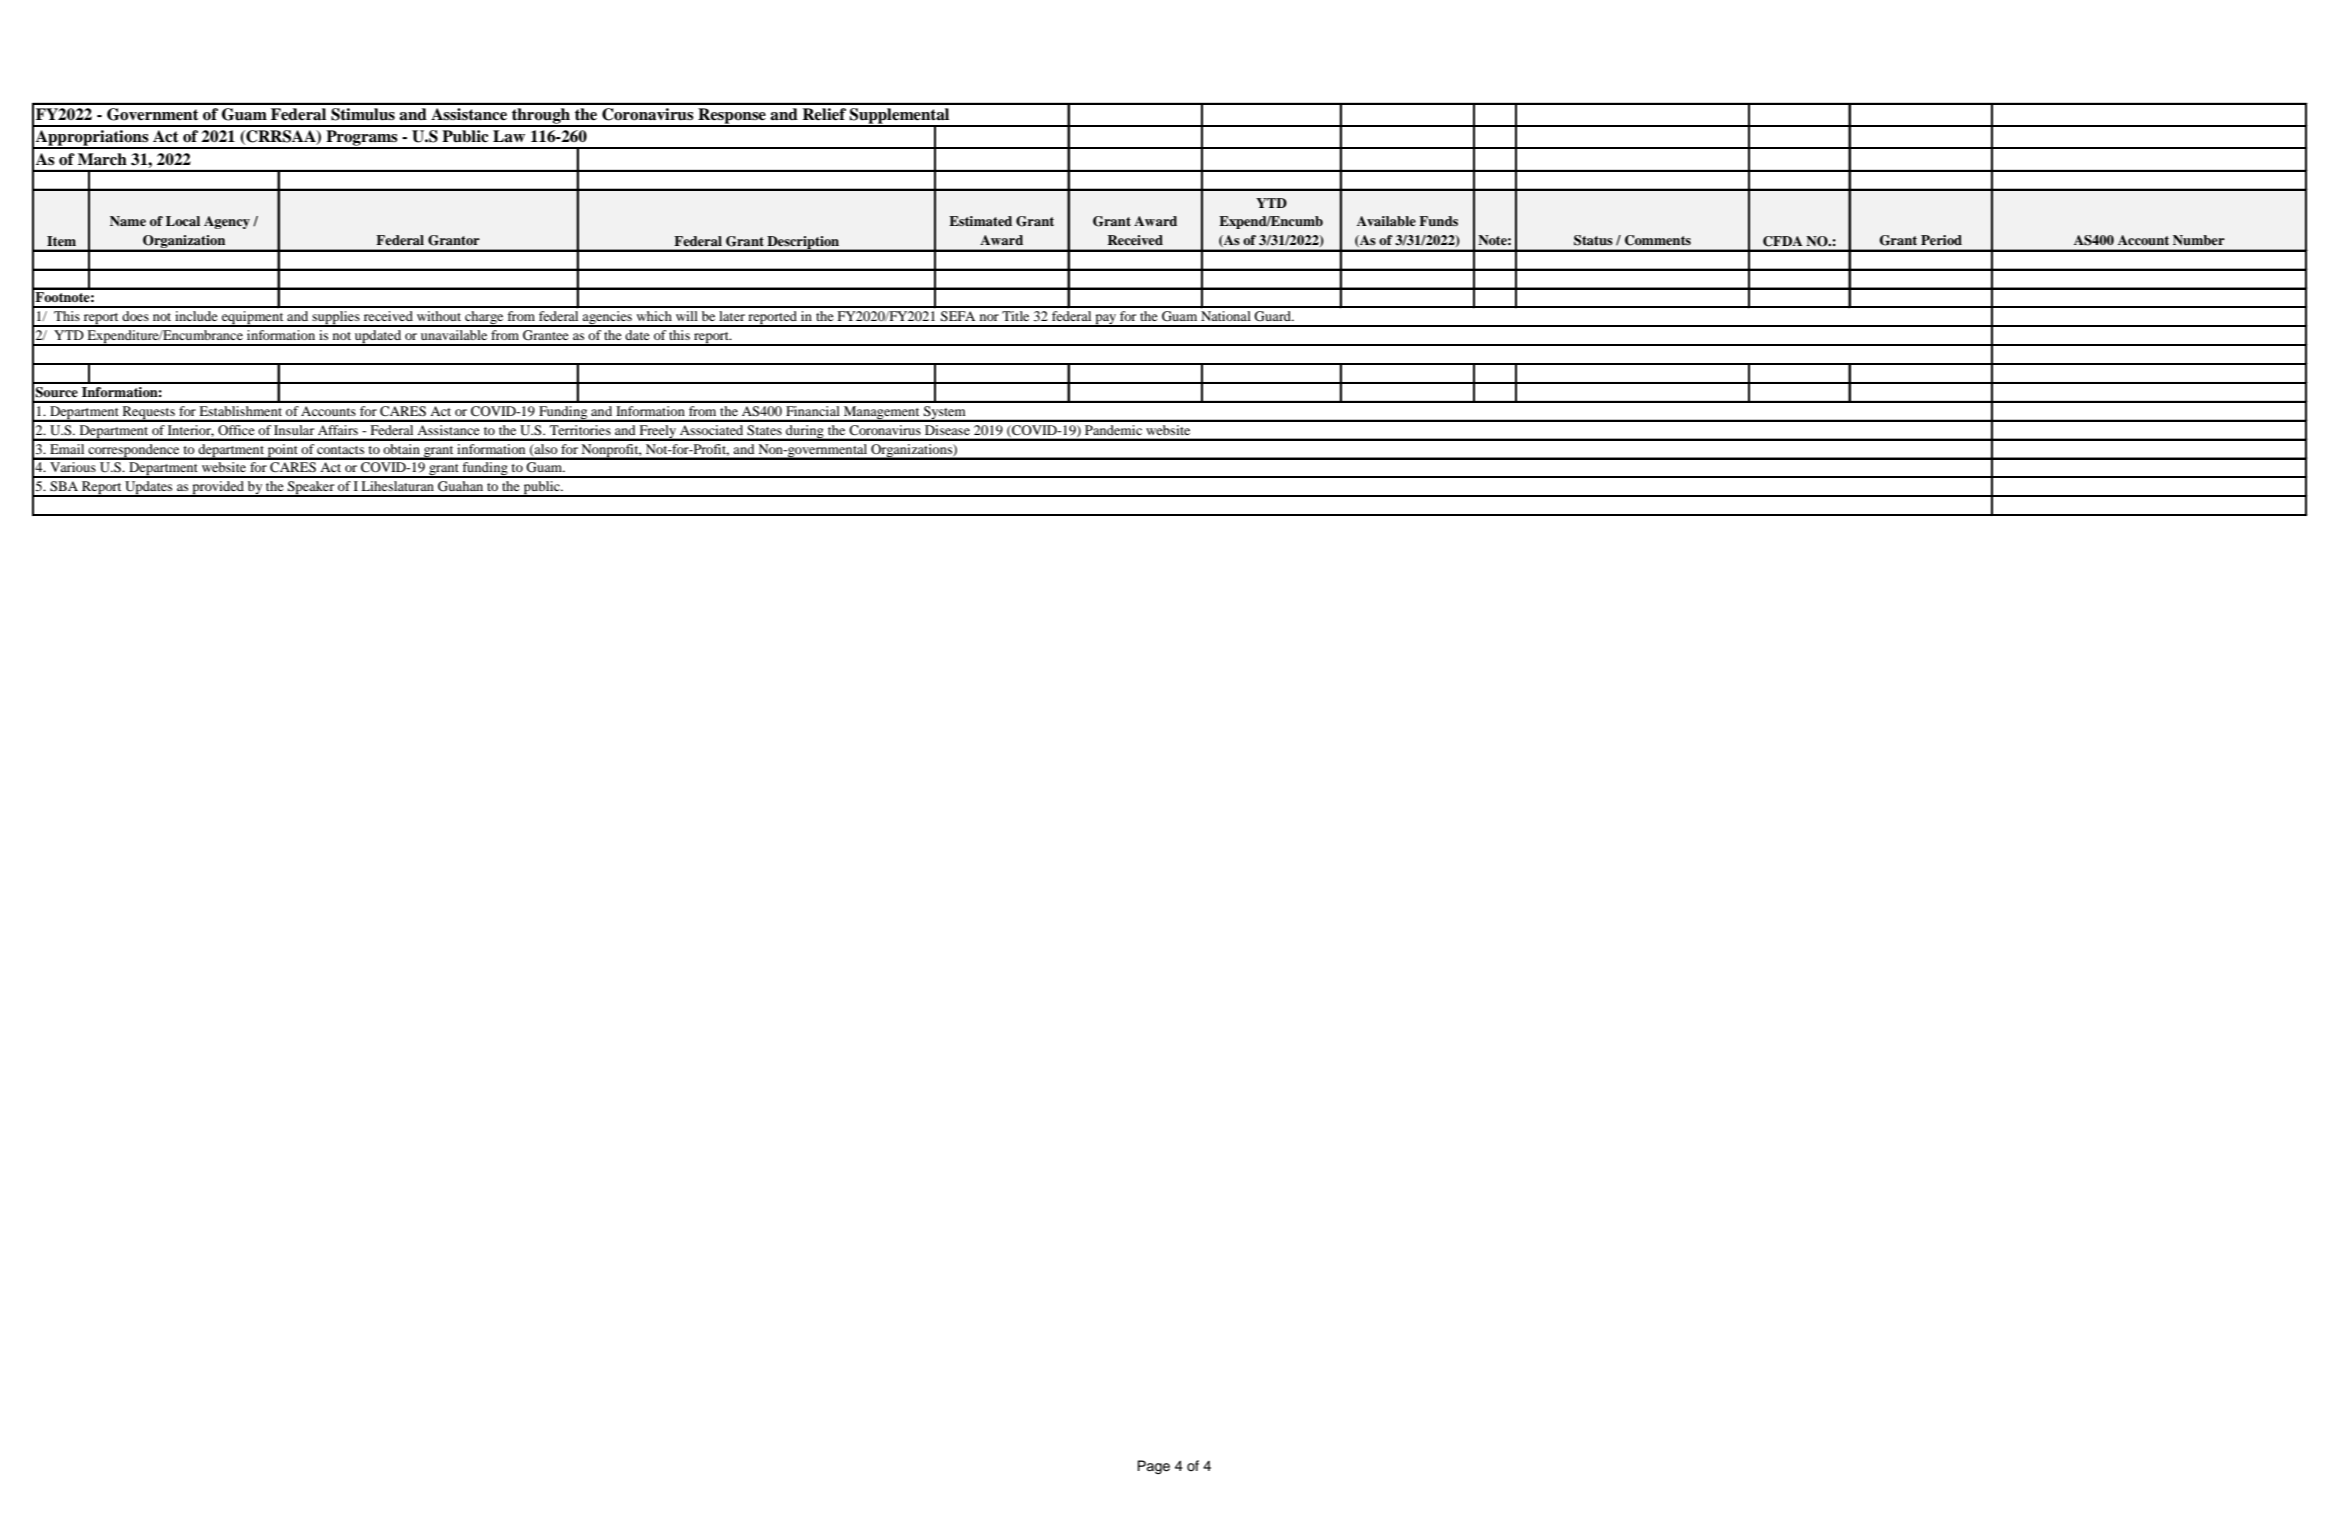 This screenshot has height=1520, width=2349. Describe the element at coordinates (311, 489) in the screenshot. I see `Speaker` at that location.
